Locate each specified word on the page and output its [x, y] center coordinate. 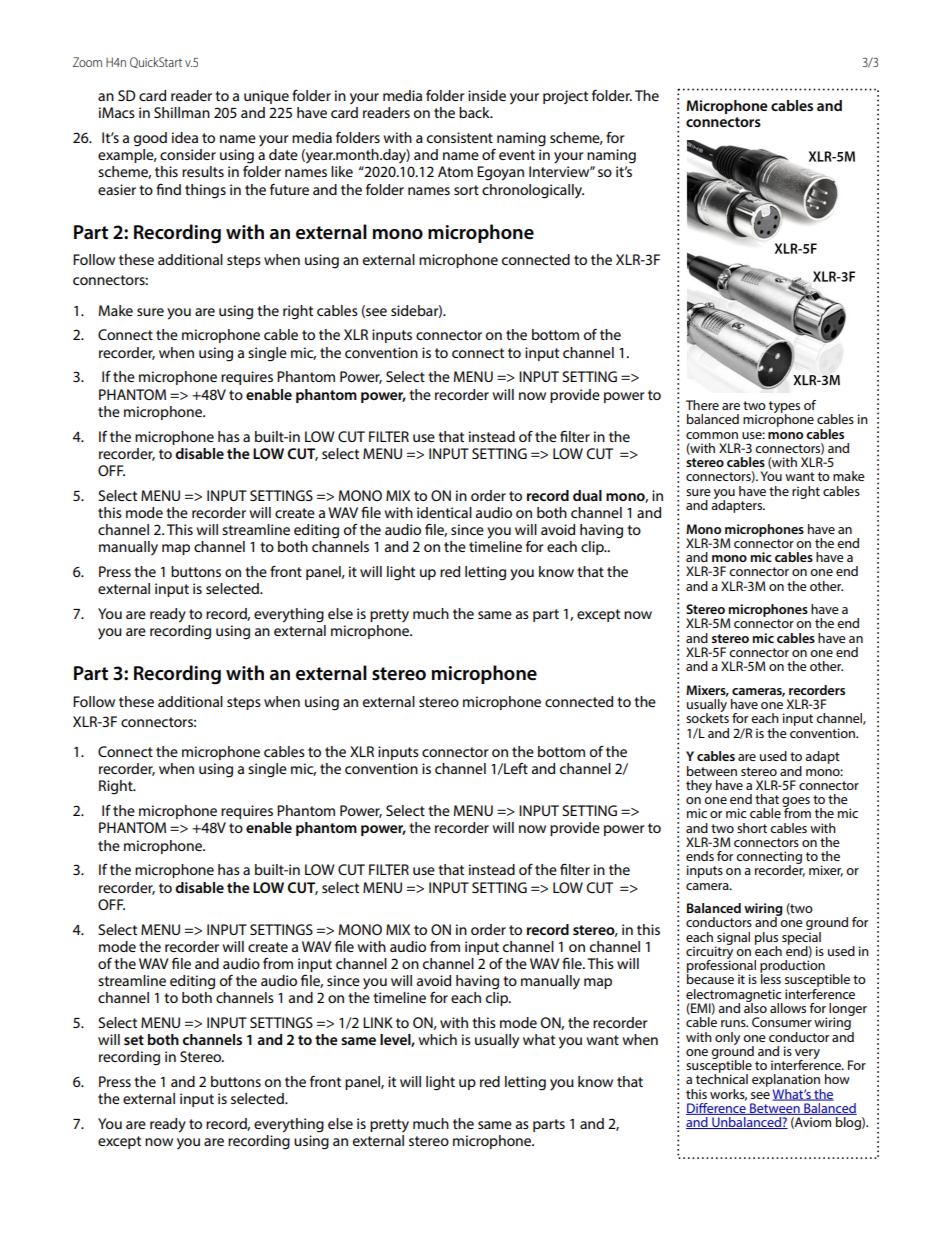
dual [587, 495]
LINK [378, 1022]
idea [185, 137]
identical [444, 512]
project [565, 97]
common [712, 435]
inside [487, 95]
